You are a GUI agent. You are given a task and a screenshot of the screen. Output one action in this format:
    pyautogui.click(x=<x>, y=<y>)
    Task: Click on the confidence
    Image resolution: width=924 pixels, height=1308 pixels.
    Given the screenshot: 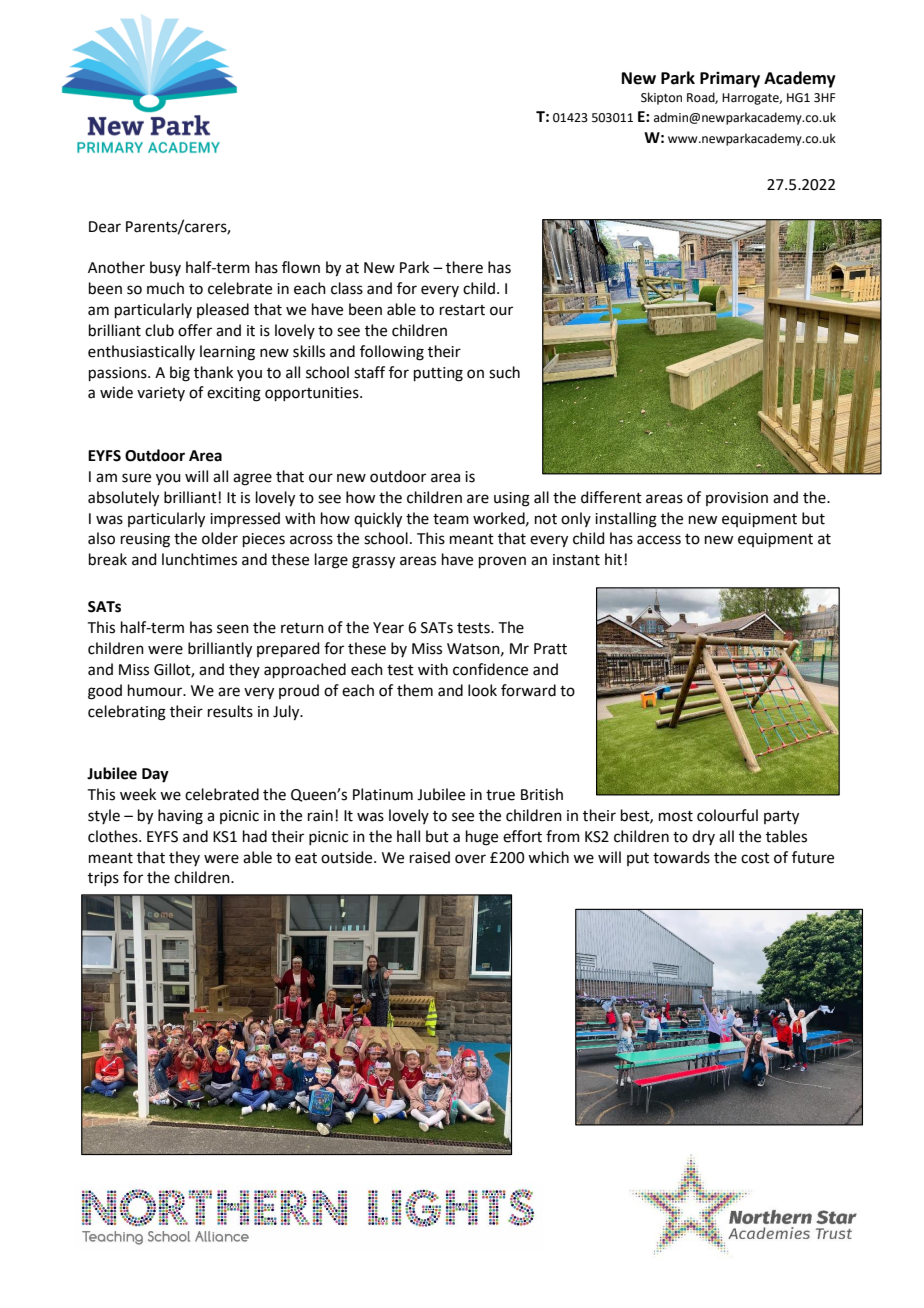 What is the action you would take?
    pyautogui.click(x=490, y=669)
